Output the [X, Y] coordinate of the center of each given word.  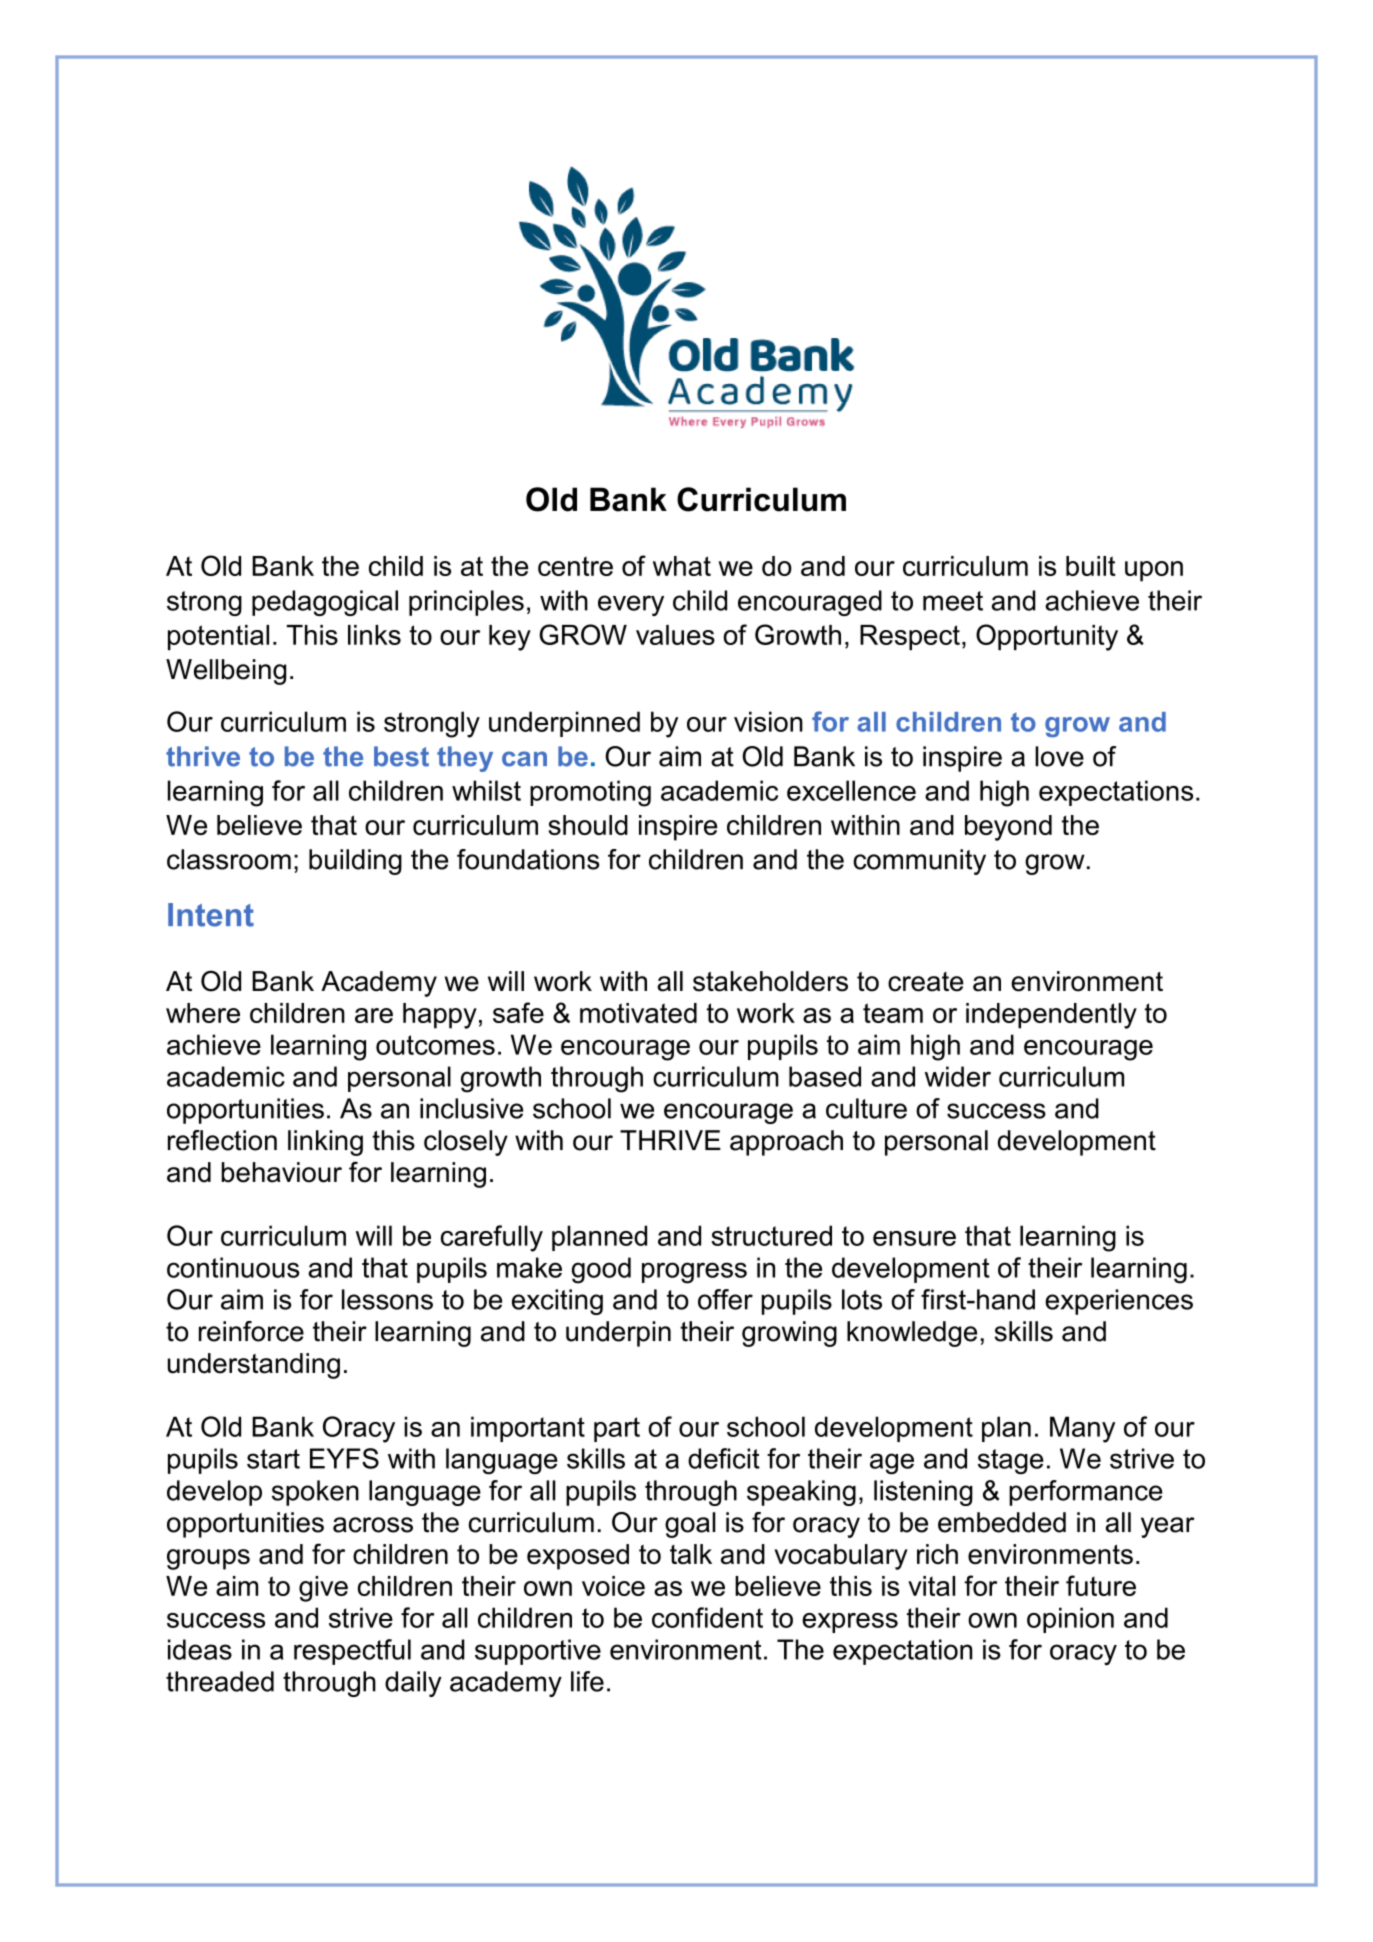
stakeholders [770, 981]
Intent [211, 915]
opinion [1070, 1620]
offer [725, 1299]
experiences [1119, 1302]
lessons [387, 1299]
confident [707, 1617]
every [631, 605]
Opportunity [1047, 637]
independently [1051, 1016]
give [323, 1589]
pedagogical [325, 603]
